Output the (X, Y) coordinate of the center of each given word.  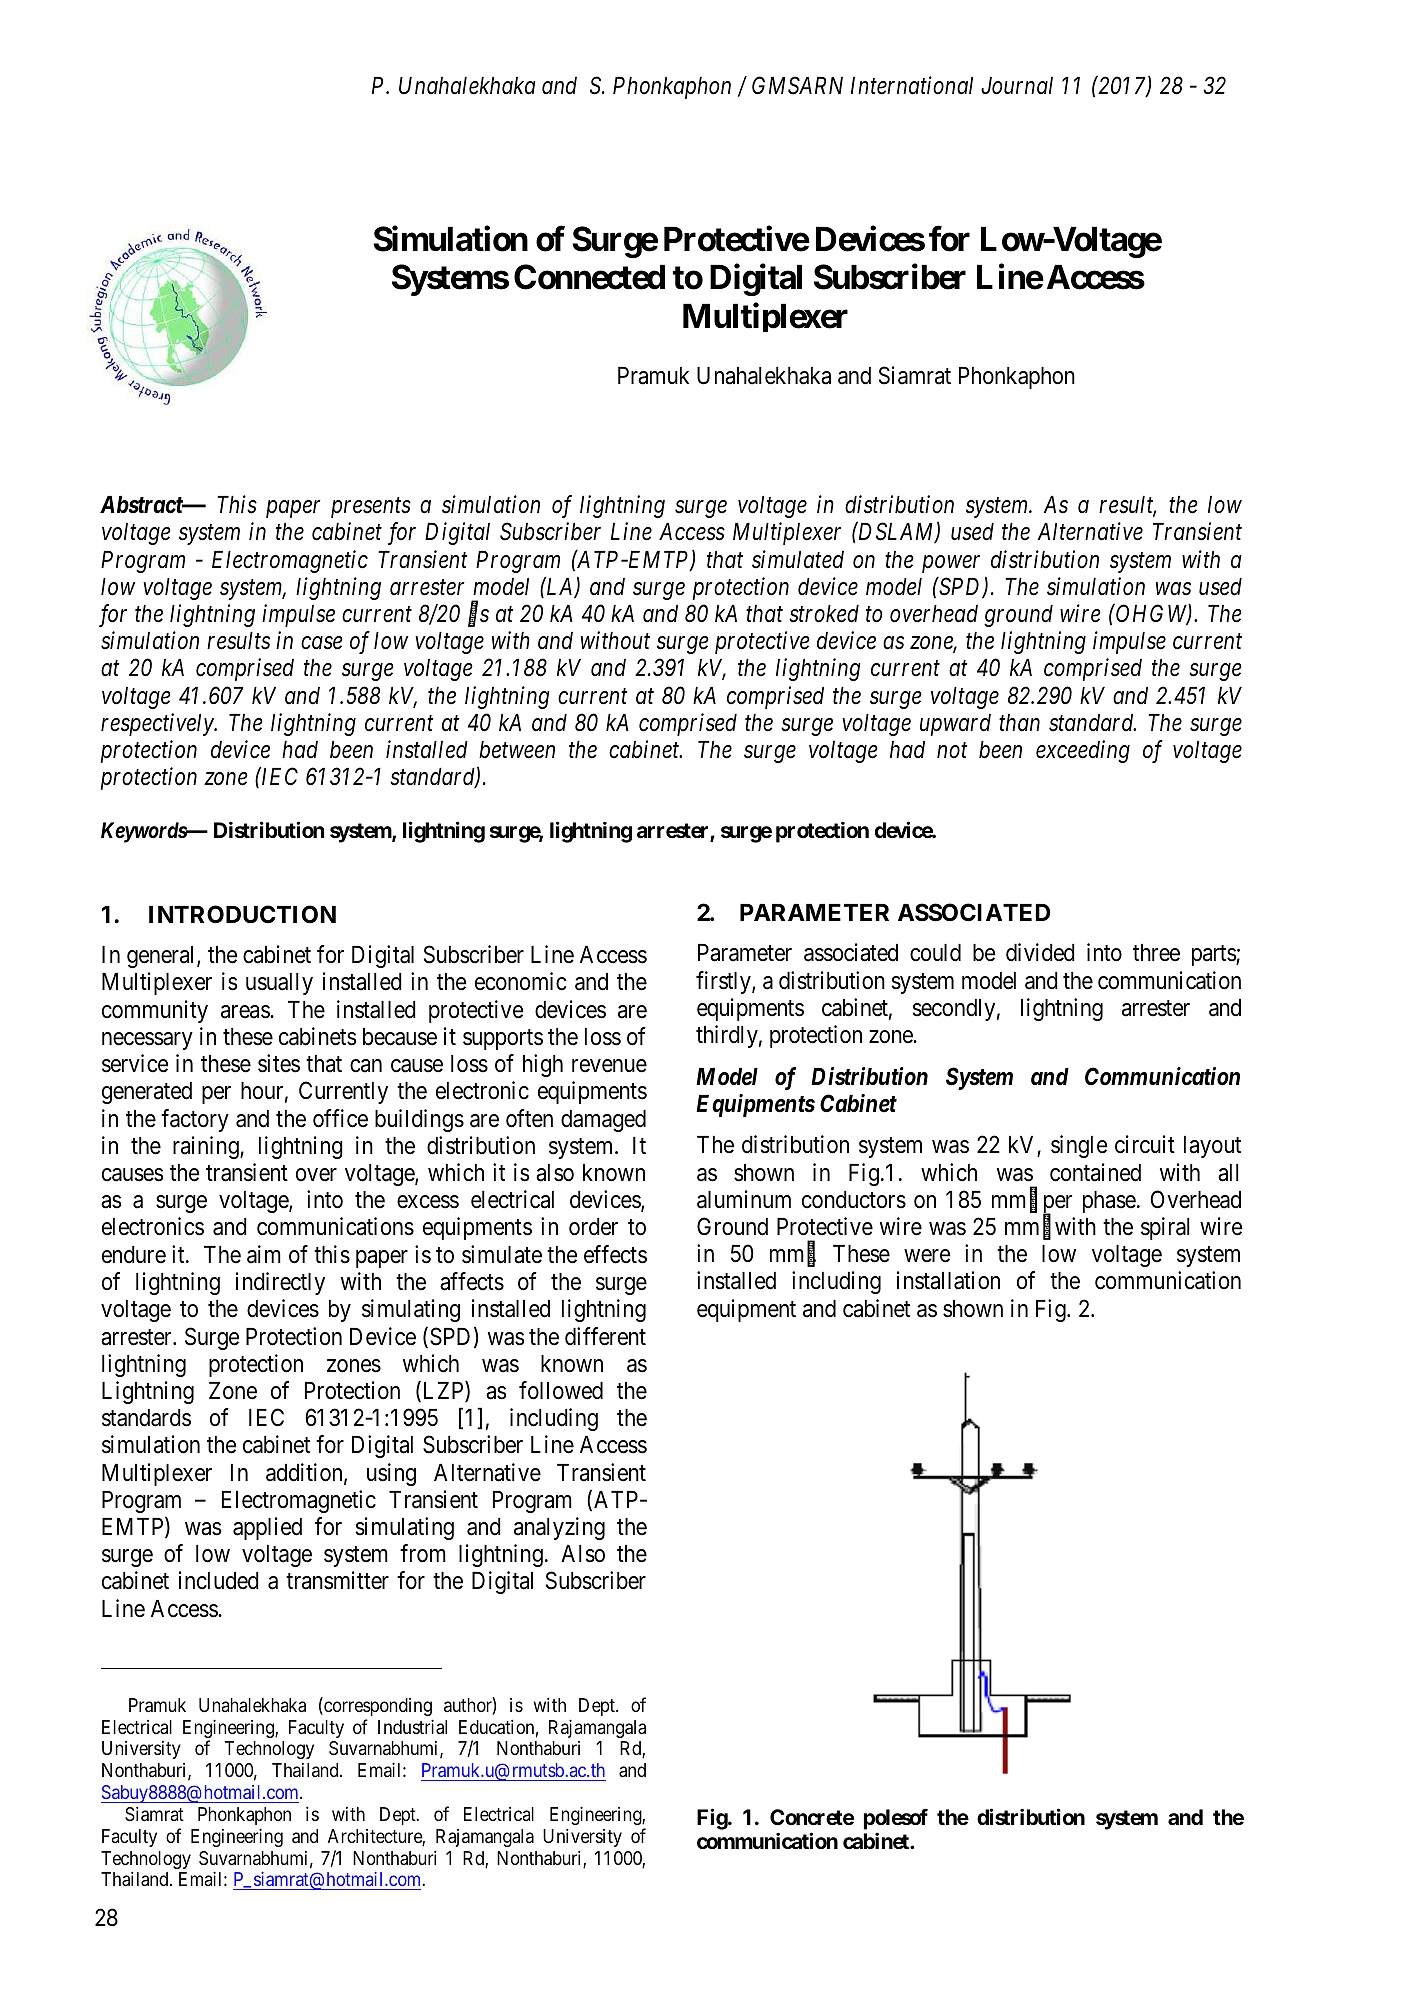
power (951, 564)
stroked (824, 614)
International (912, 85)
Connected (589, 277)
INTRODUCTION (242, 914)
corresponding (377, 1706)
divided (1040, 952)
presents (371, 508)
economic (520, 981)
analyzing (559, 1528)
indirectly (280, 1283)
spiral (1165, 1228)
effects (615, 1254)
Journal (1017, 86)
